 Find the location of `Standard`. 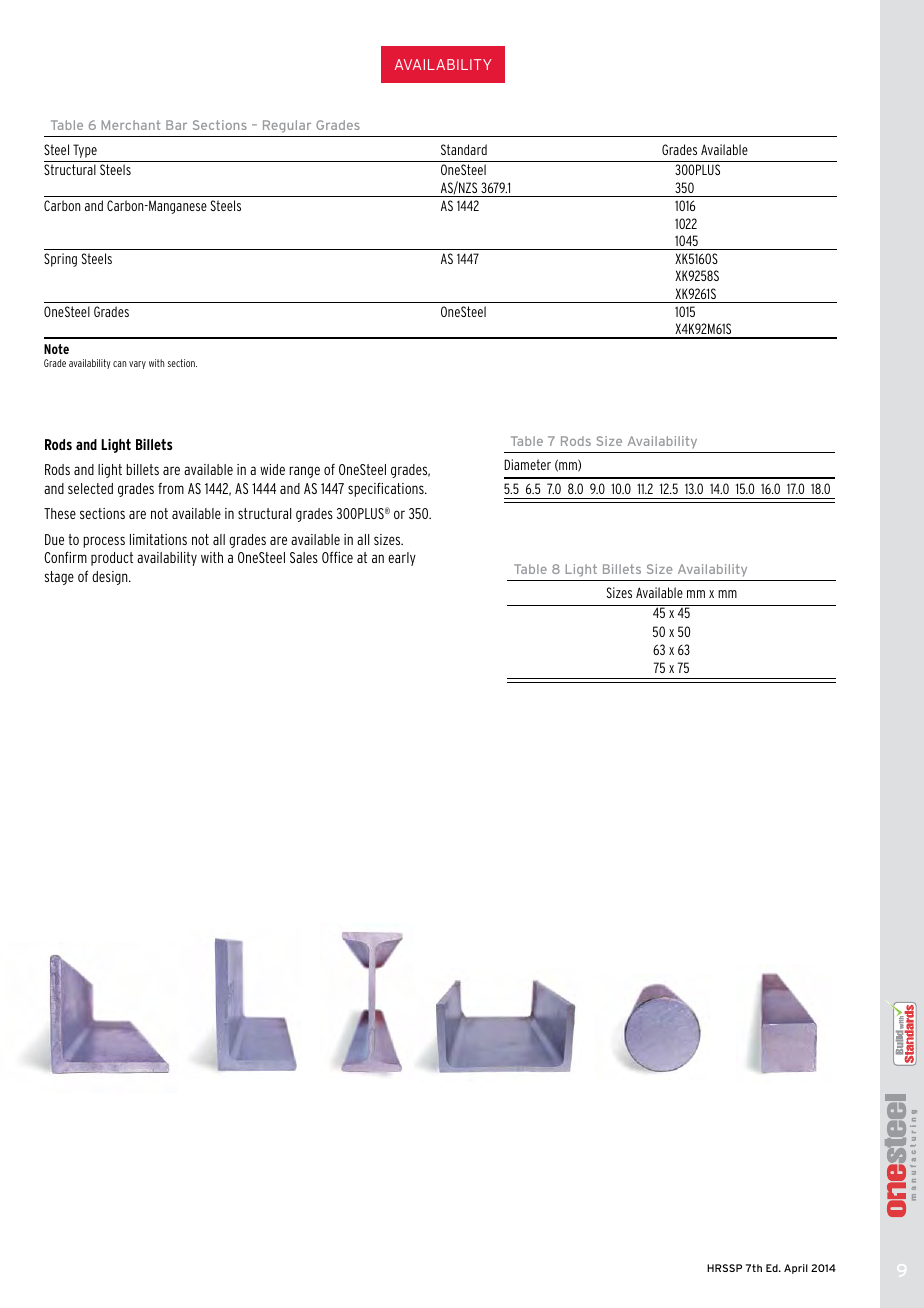

Standard is located at coordinates (464, 149).
